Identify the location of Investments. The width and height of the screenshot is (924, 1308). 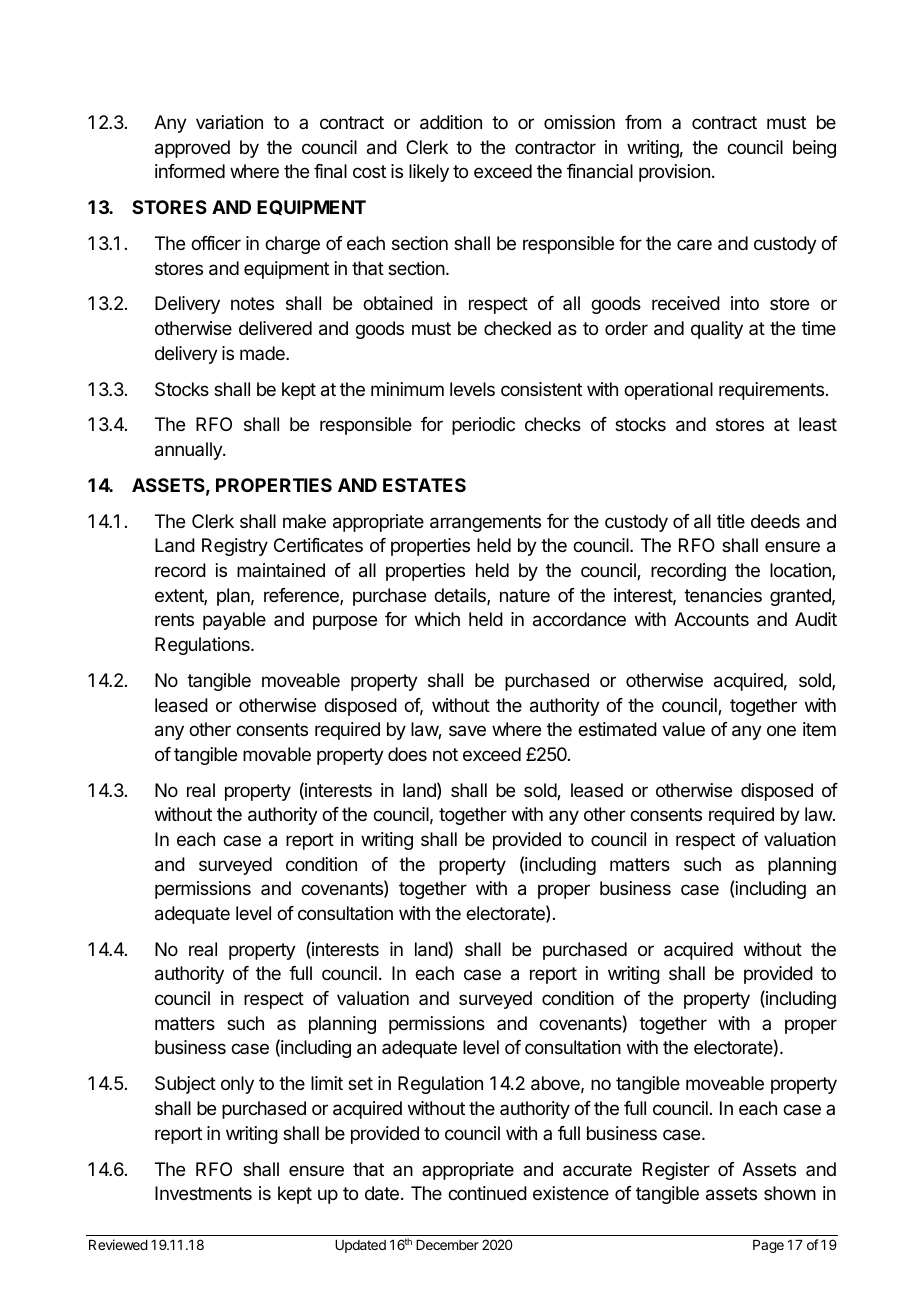
(203, 1193).
